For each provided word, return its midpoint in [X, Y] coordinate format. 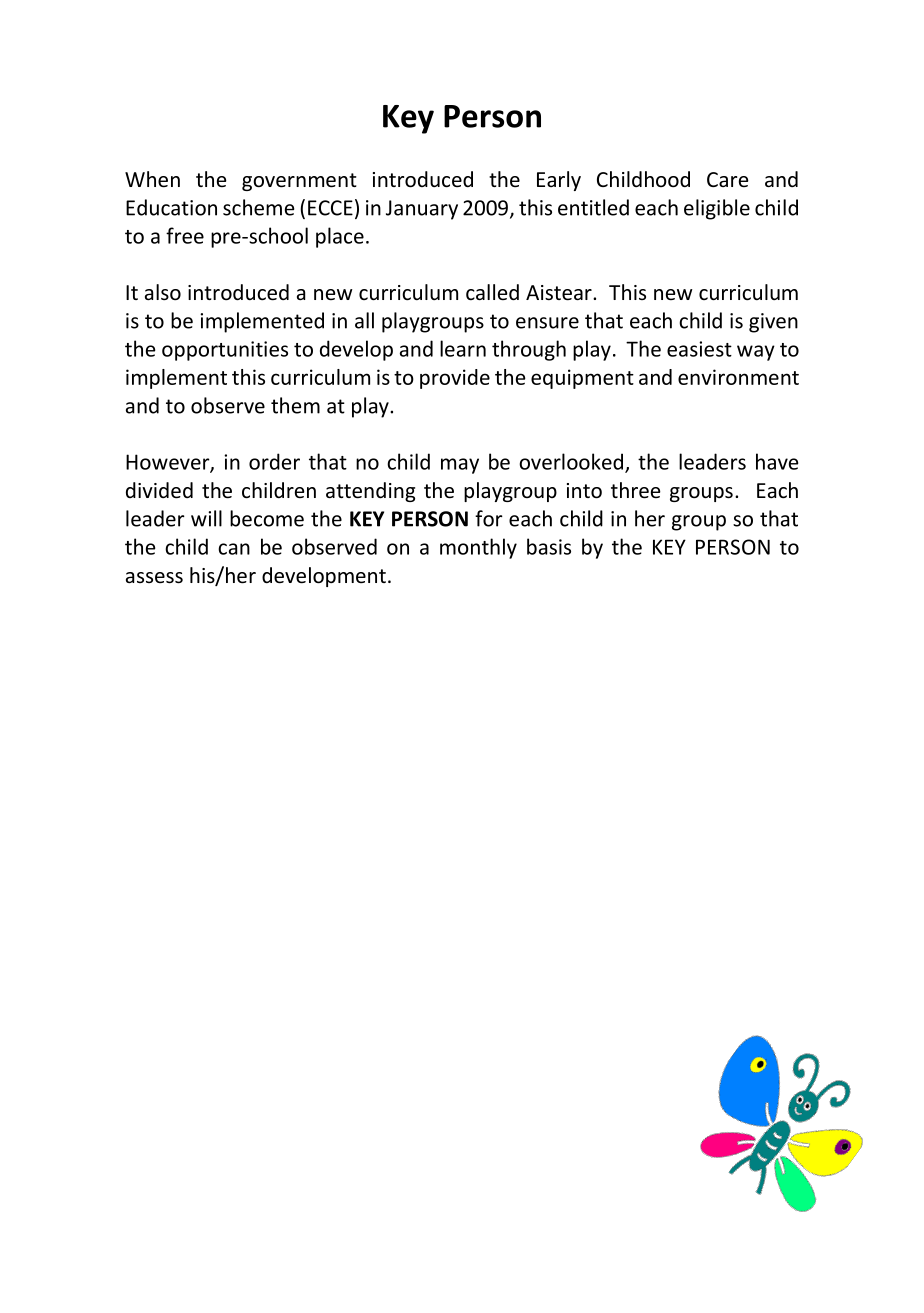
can [234, 549]
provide [455, 379]
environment [738, 377]
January [422, 210]
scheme [258, 207]
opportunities [225, 351]
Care [728, 179]
